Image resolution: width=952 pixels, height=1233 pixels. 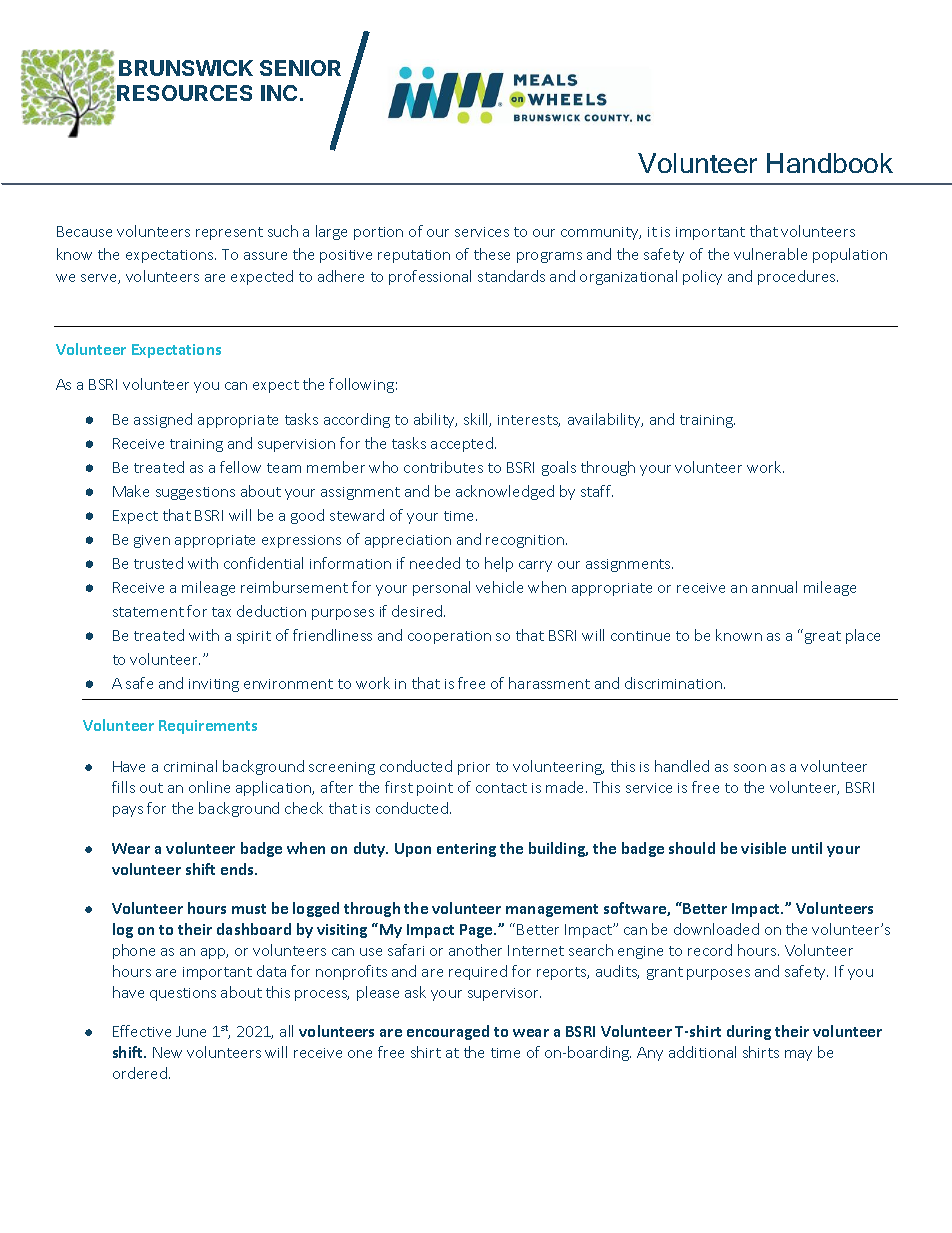 What do you see at coordinates (774, 587) in the image?
I see `annual` at bounding box center [774, 587].
